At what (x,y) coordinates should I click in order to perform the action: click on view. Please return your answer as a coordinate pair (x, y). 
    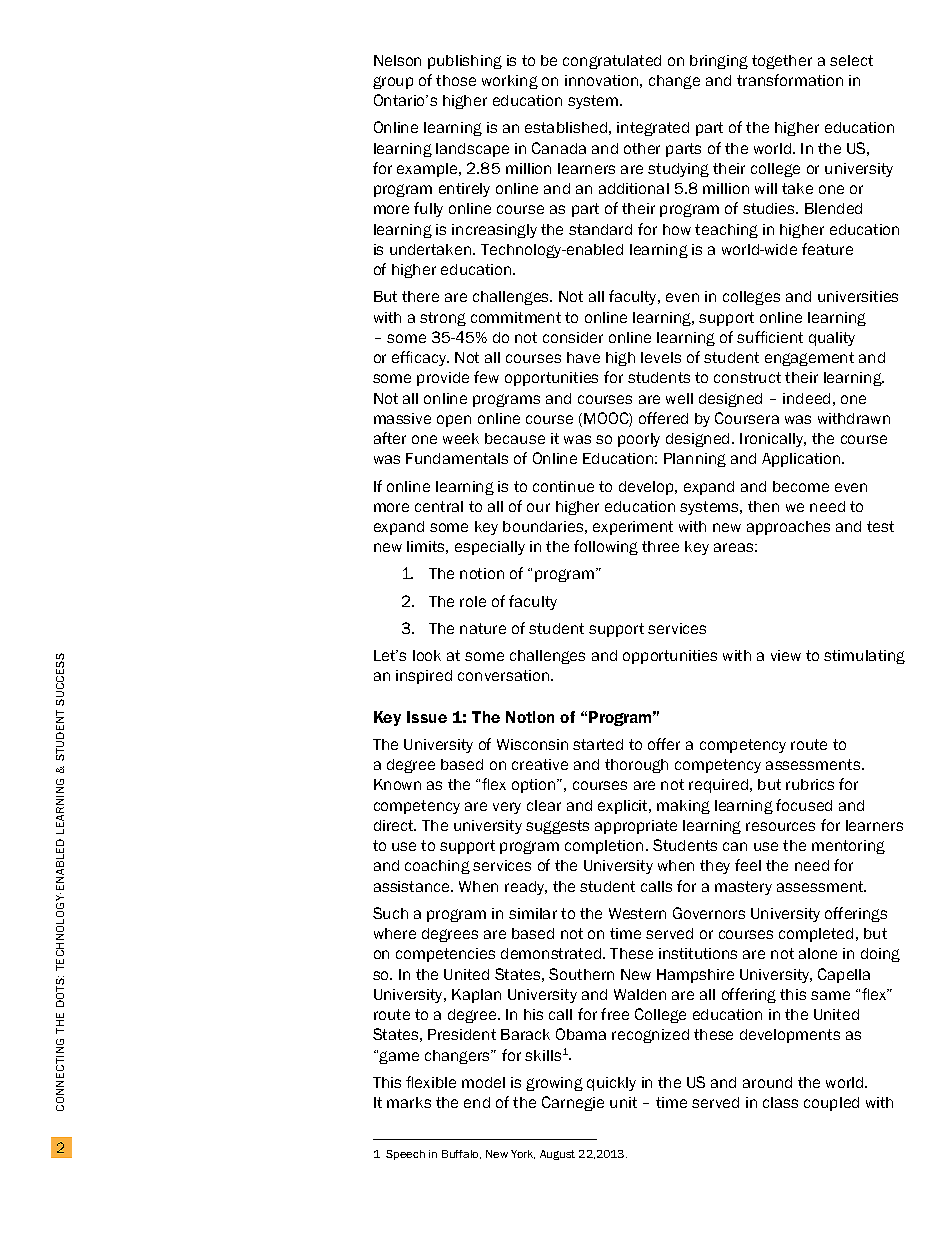
    Looking at the image, I should click on (786, 655).
